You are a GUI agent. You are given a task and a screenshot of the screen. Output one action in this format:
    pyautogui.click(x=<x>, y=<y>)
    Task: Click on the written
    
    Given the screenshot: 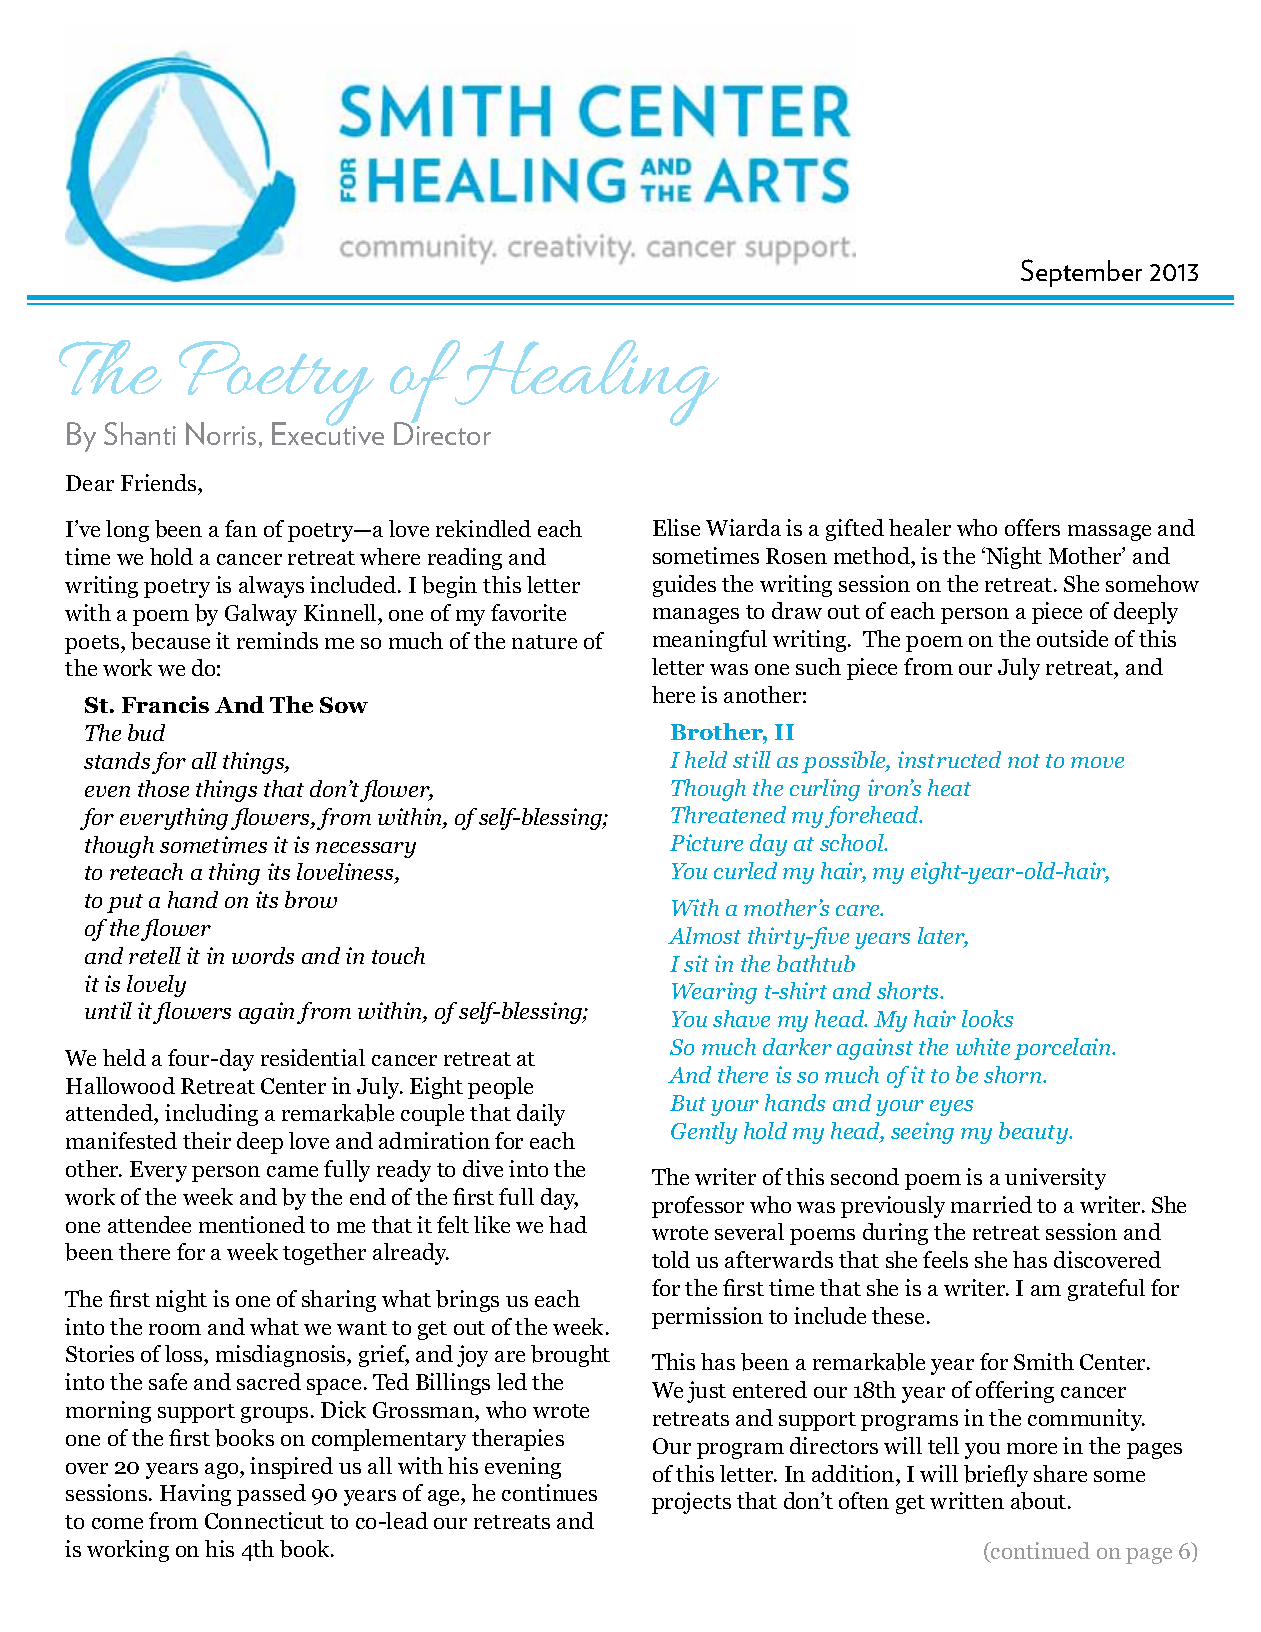 What is the action you would take?
    pyautogui.click(x=967, y=1500)
